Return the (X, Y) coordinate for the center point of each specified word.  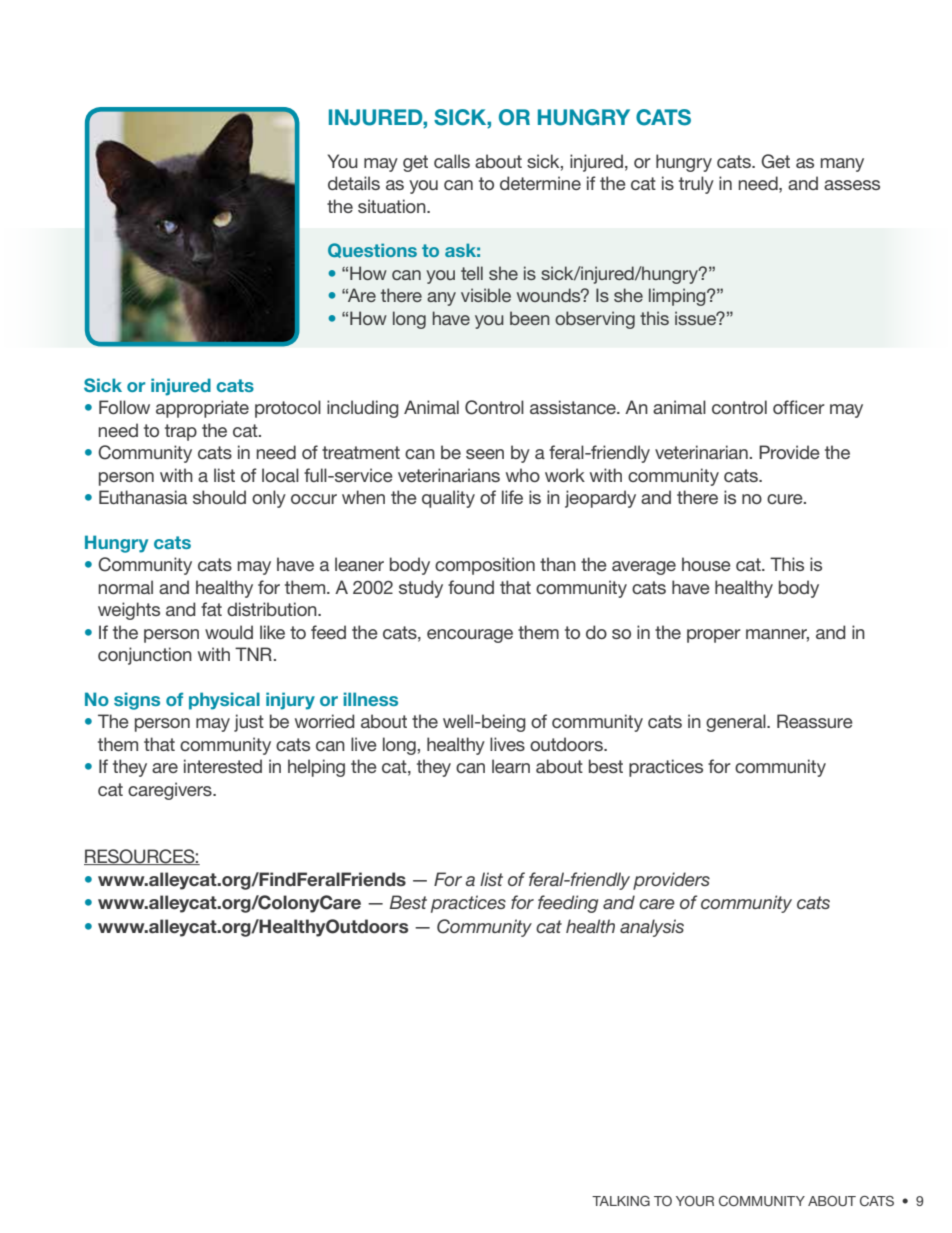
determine (540, 183)
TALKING (621, 1201)
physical (224, 701)
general (737, 723)
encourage (470, 636)
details (354, 183)
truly (696, 185)
